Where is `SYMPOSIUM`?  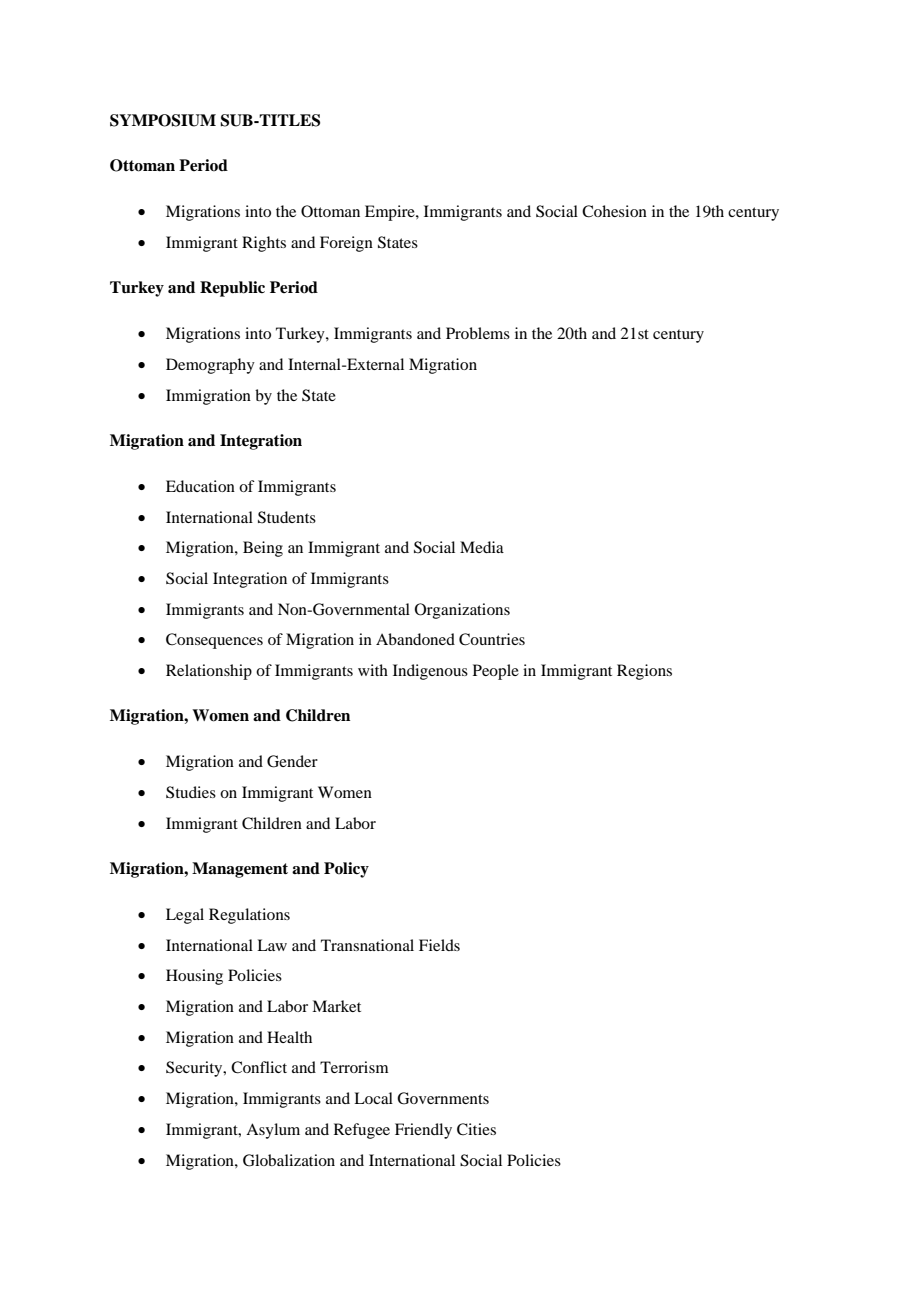
SYMPOSIUM is located at coordinates (163, 120).
